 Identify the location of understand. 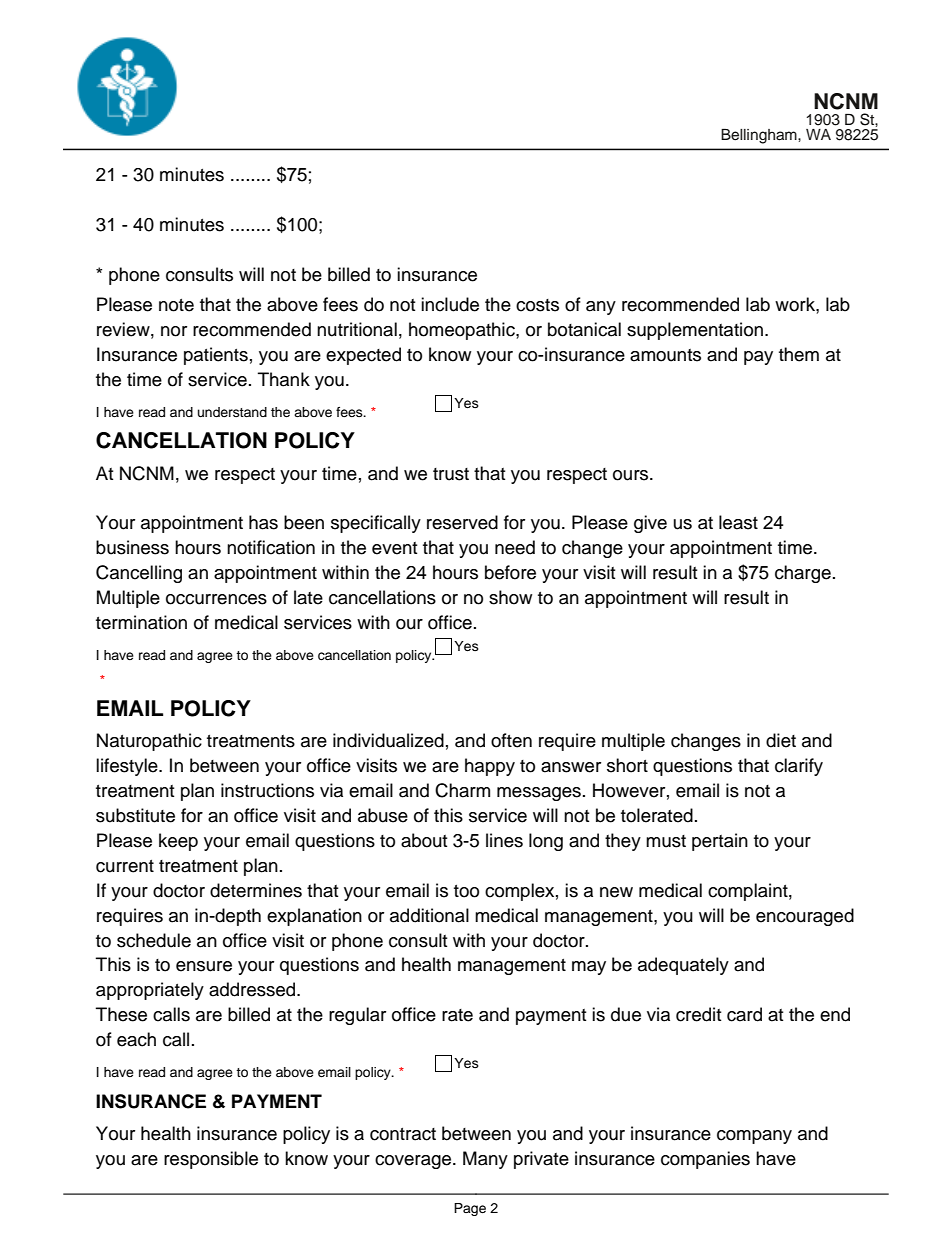
(232, 412).
